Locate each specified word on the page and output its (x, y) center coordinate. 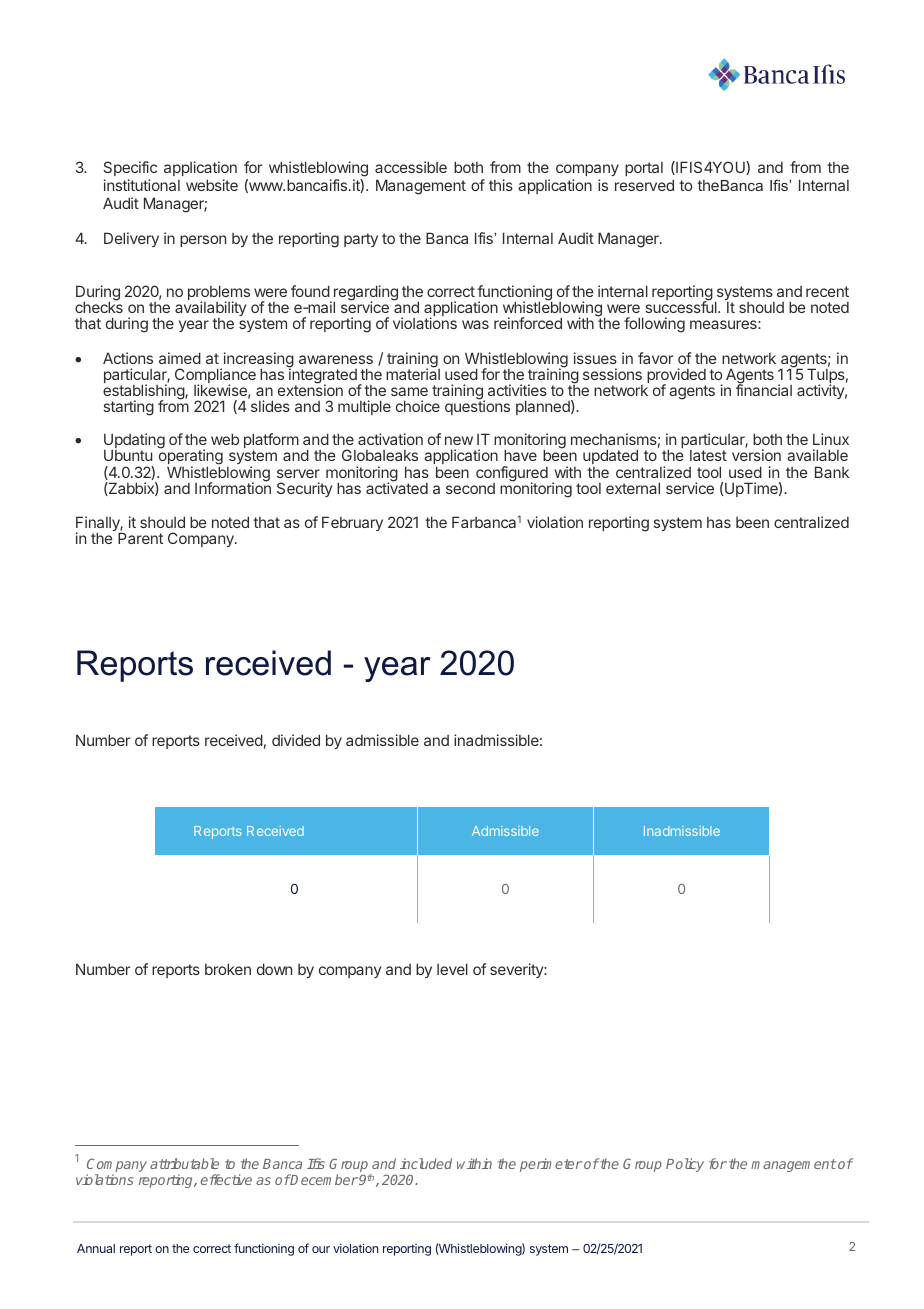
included (426, 1163)
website (212, 185)
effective (226, 1179)
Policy (685, 1165)
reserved (644, 185)
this (501, 185)
